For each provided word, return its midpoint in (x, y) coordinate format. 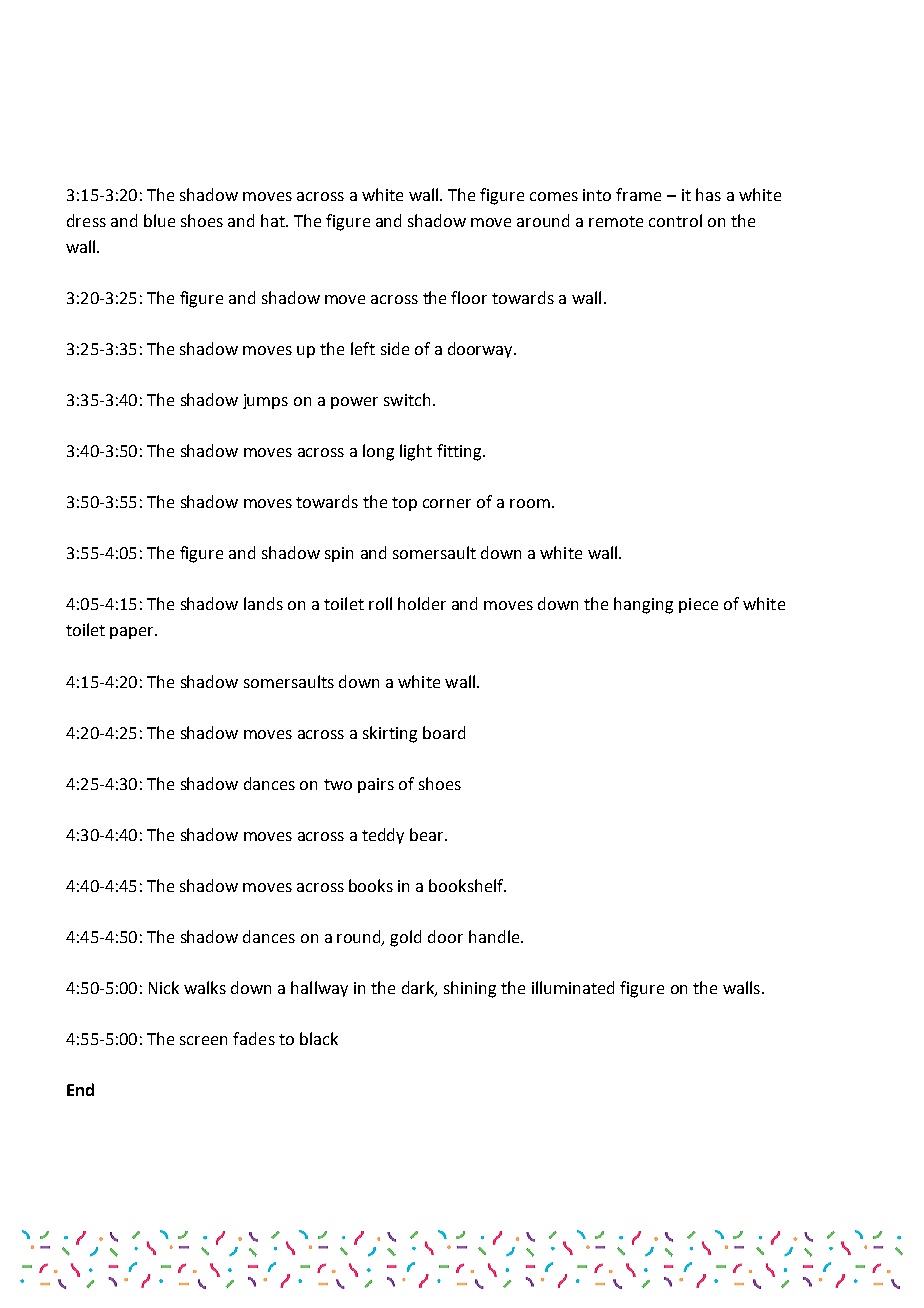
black (319, 1038)
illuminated (573, 987)
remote (616, 221)
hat (274, 220)
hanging (643, 605)
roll (380, 603)
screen (203, 1040)
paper (133, 633)
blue (159, 220)
